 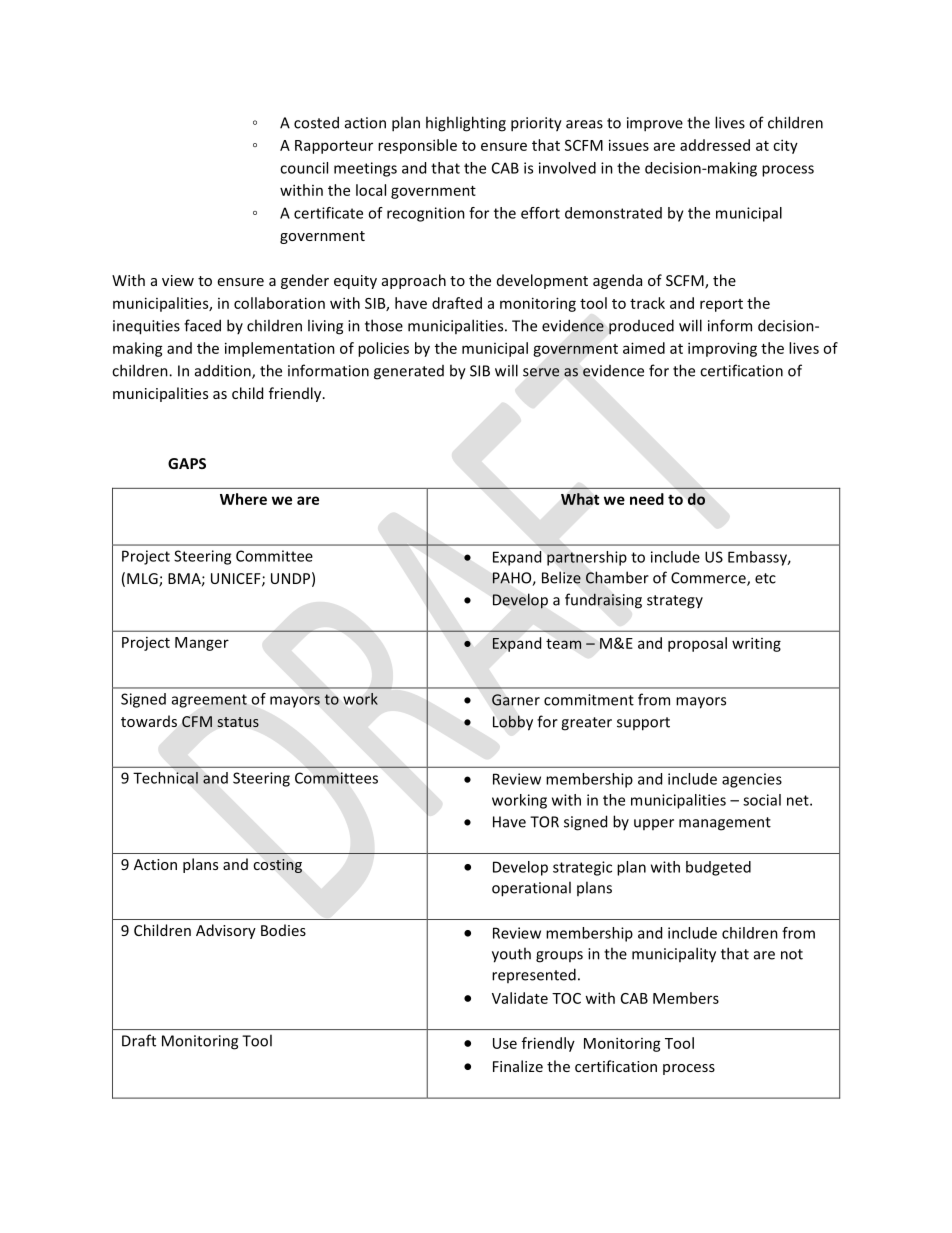 I want to click on Use, so click(x=505, y=1043).
